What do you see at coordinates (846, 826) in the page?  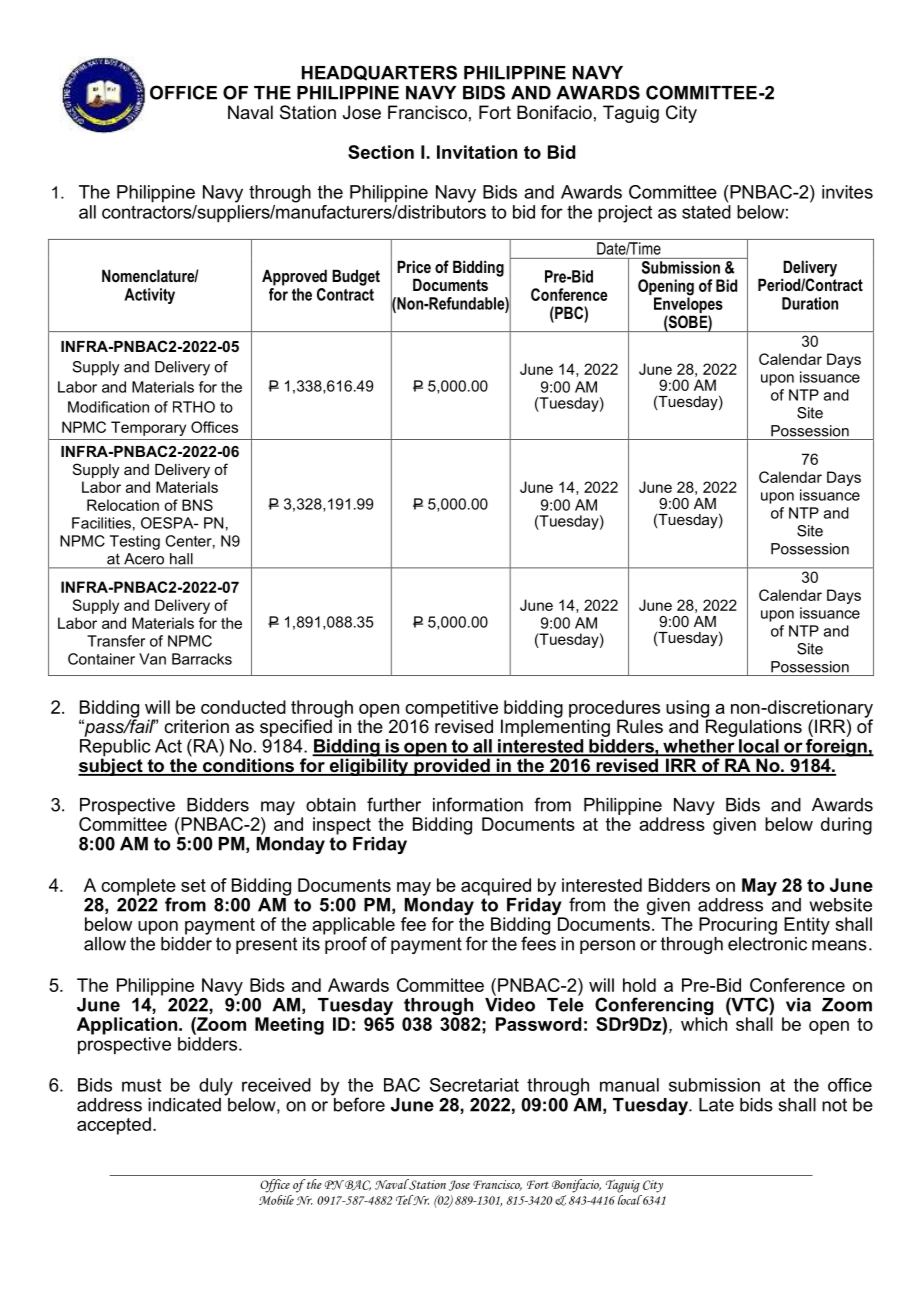 I see `during` at bounding box center [846, 826].
